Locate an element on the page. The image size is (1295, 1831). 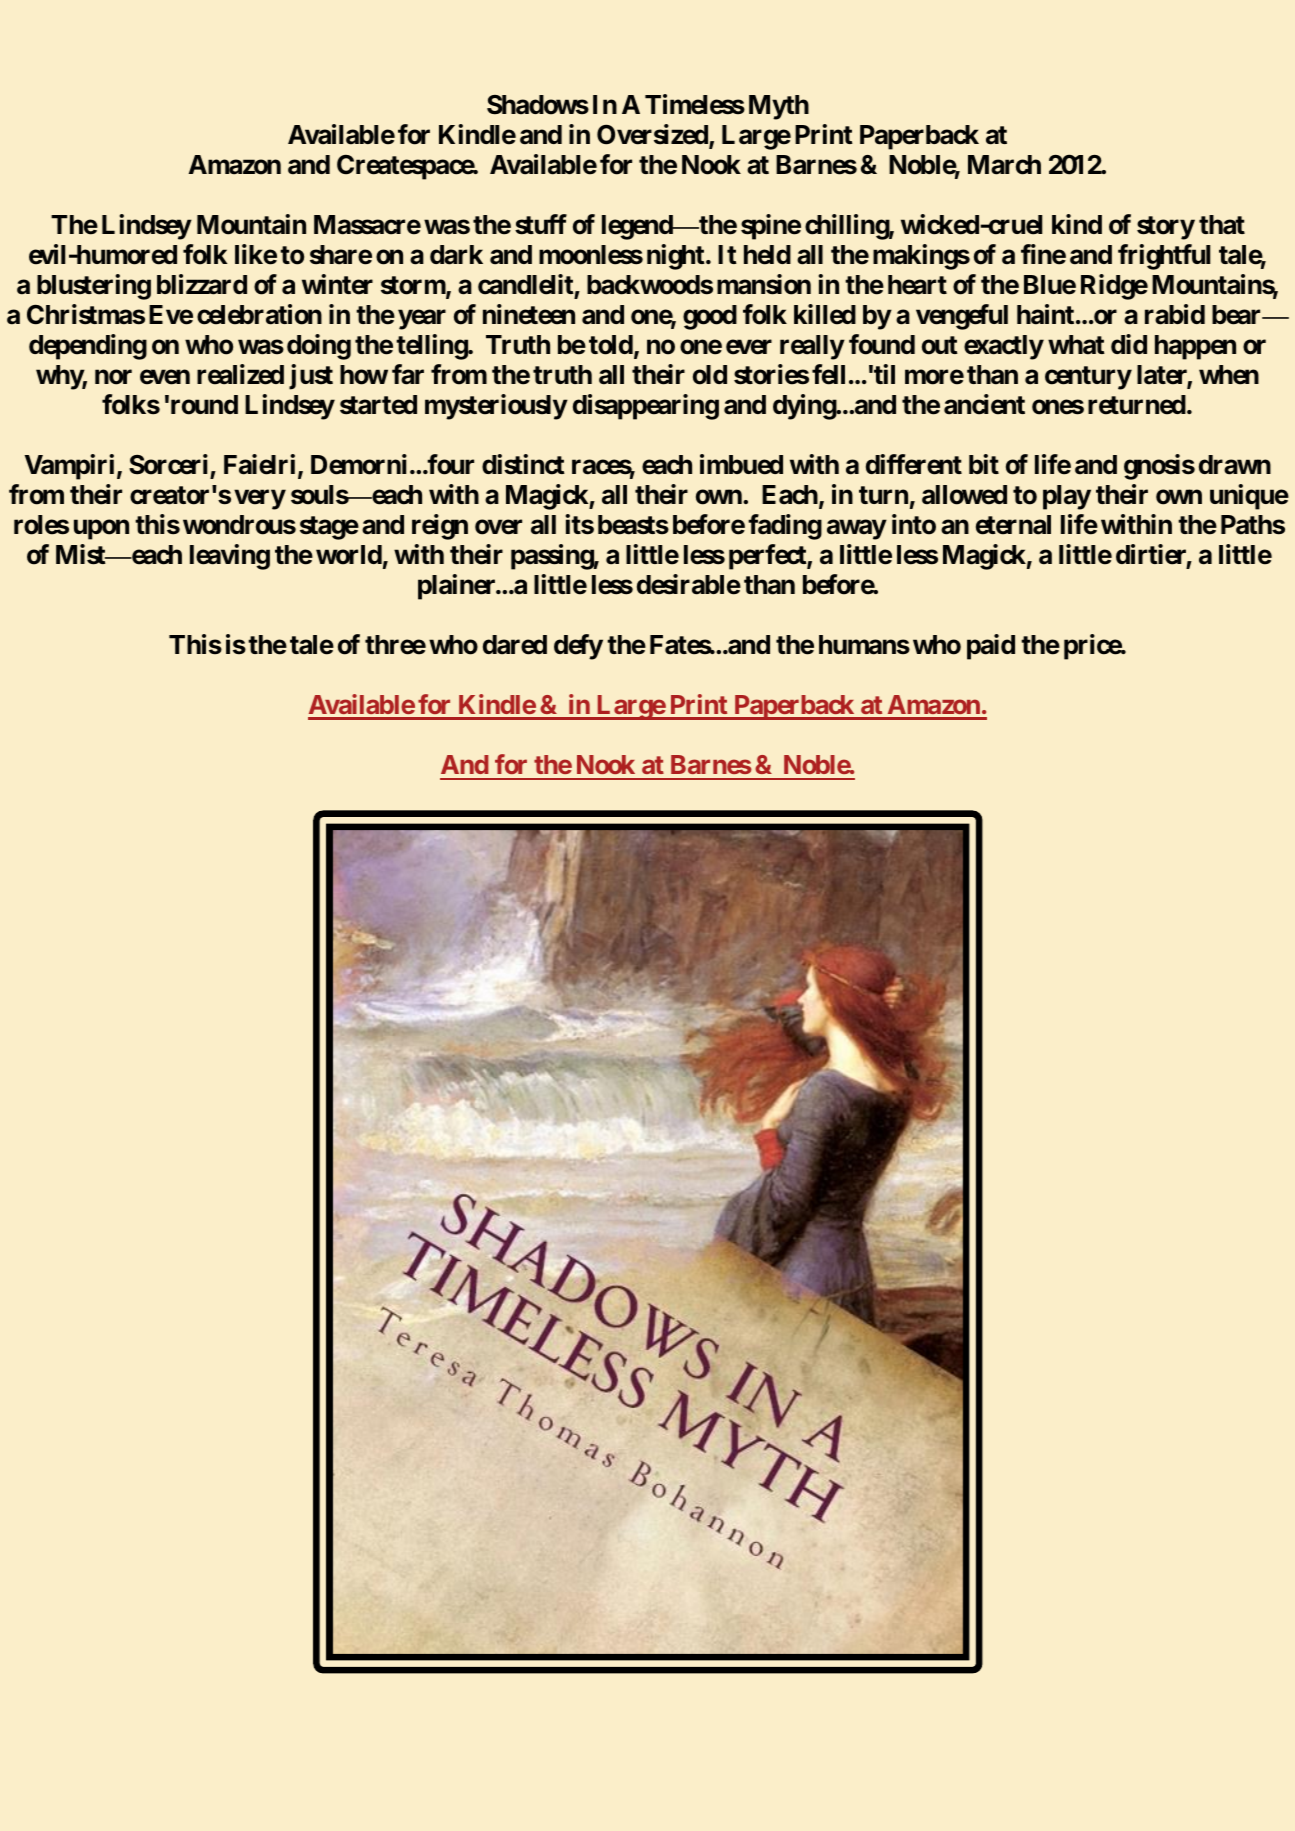
Myth is located at coordinates (779, 107).
